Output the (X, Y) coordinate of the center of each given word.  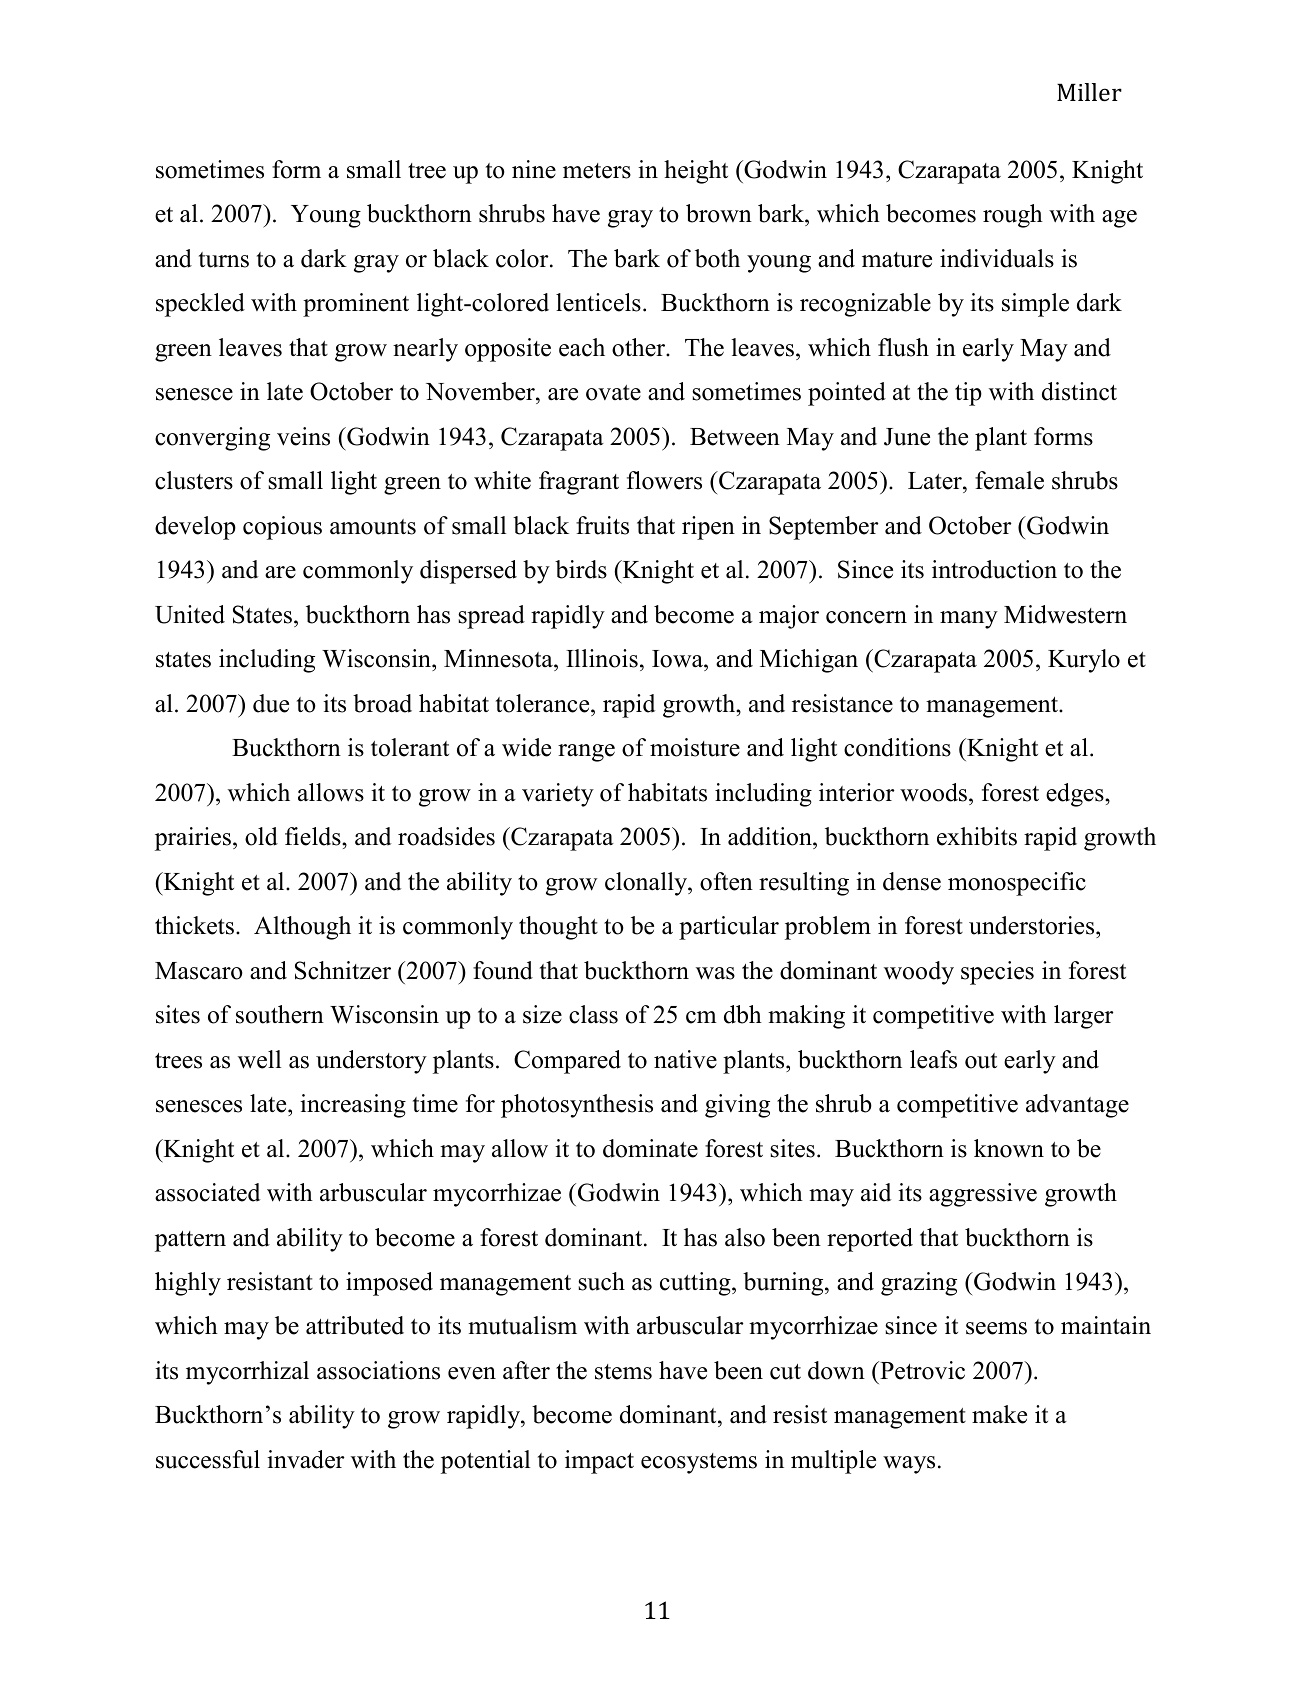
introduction (994, 569)
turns (224, 260)
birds (581, 569)
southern (280, 1014)
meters (597, 171)
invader (306, 1459)
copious (282, 528)
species (997, 973)
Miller (1089, 92)
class (593, 1014)
